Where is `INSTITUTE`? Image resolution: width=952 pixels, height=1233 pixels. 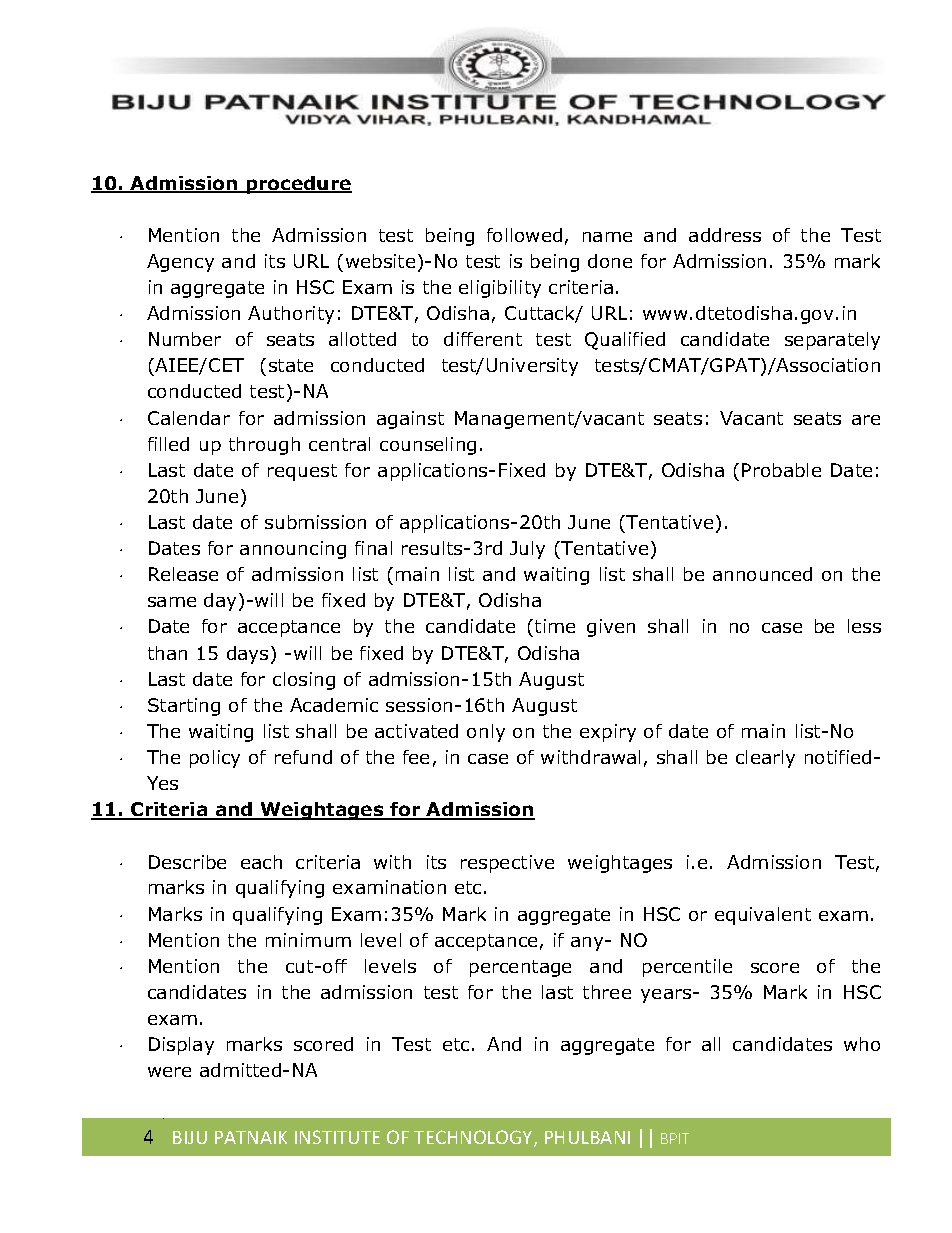
INSTITUTE is located at coordinates (337, 1137).
